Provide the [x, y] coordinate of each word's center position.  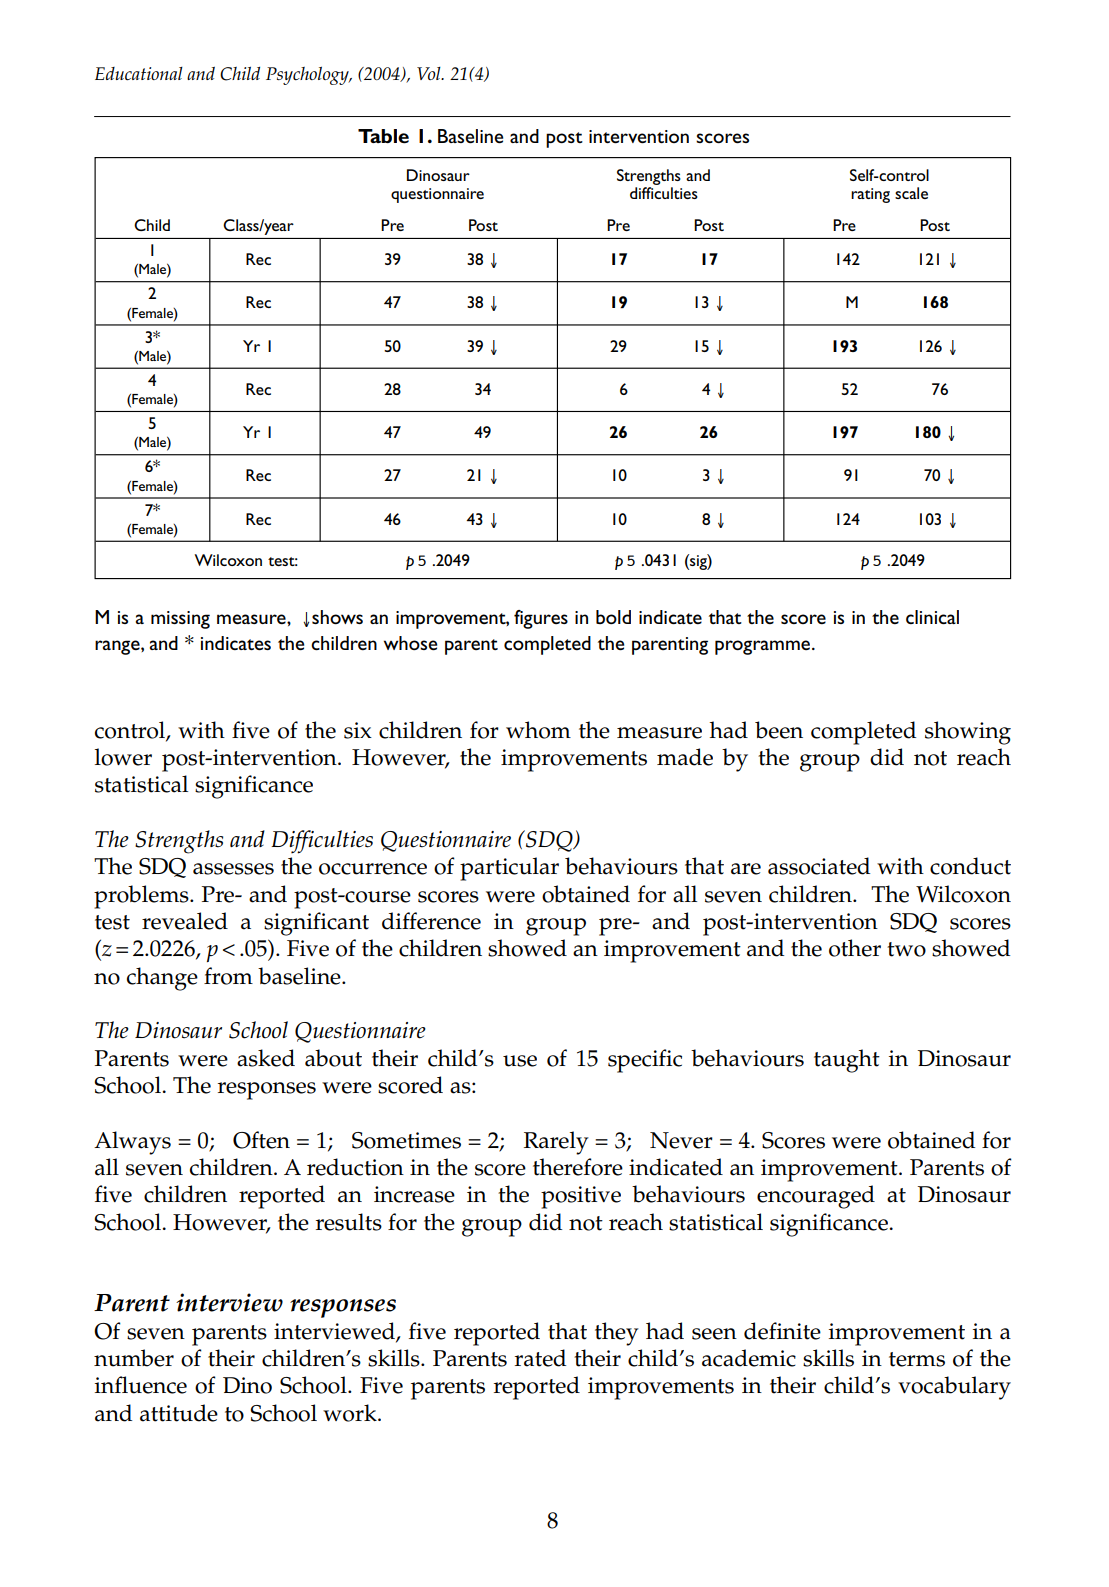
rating [870, 195]
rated [540, 1358]
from [228, 976]
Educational [139, 73]
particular [509, 869]
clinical [932, 617]
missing [180, 620]
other [855, 948]
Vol [430, 73]
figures [541, 619]
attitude [179, 1413]
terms [917, 1359]
